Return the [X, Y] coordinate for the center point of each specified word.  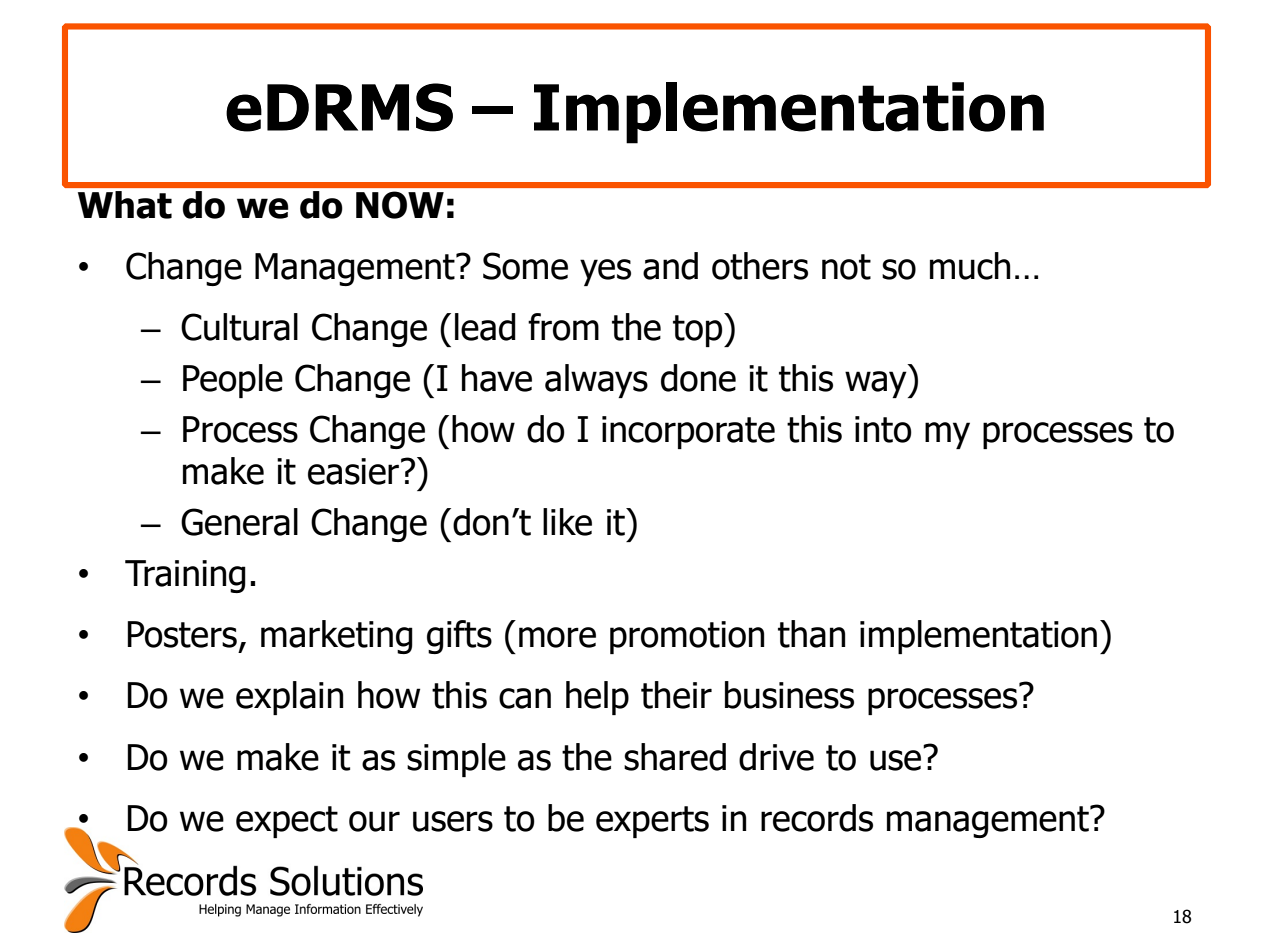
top [699, 330]
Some [525, 266]
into [883, 429]
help [597, 698]
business [789, 695]
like [567, 522]
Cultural [239, 327]
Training [185, 576]
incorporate [688, 432]
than [811, 634]
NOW [400, 205]
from [563, 327]
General [239, 522]
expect [287, 822]
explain [289, 698]
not [846, 267]
